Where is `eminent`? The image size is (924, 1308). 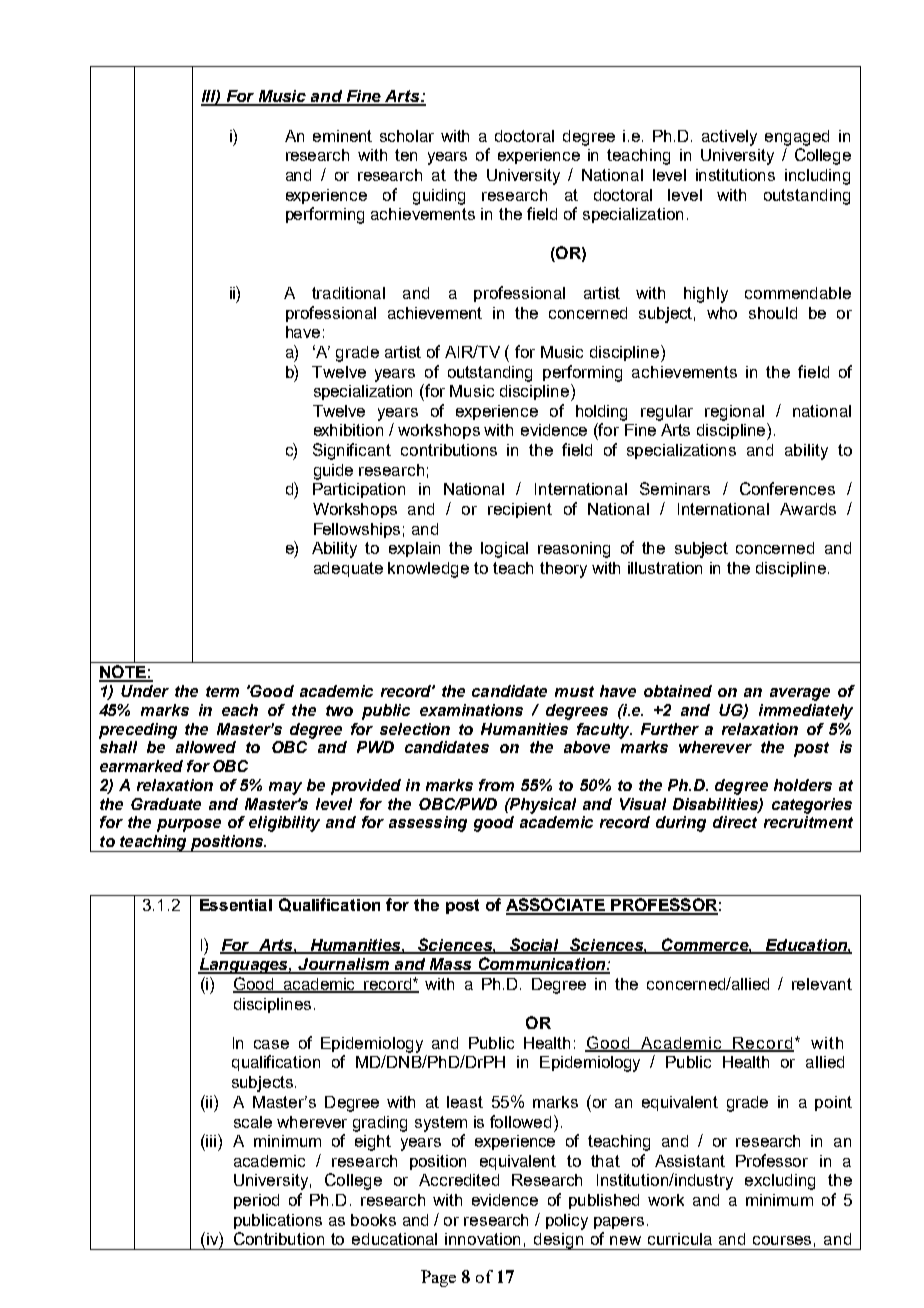 eminent is located at coordinates (342, 136).
